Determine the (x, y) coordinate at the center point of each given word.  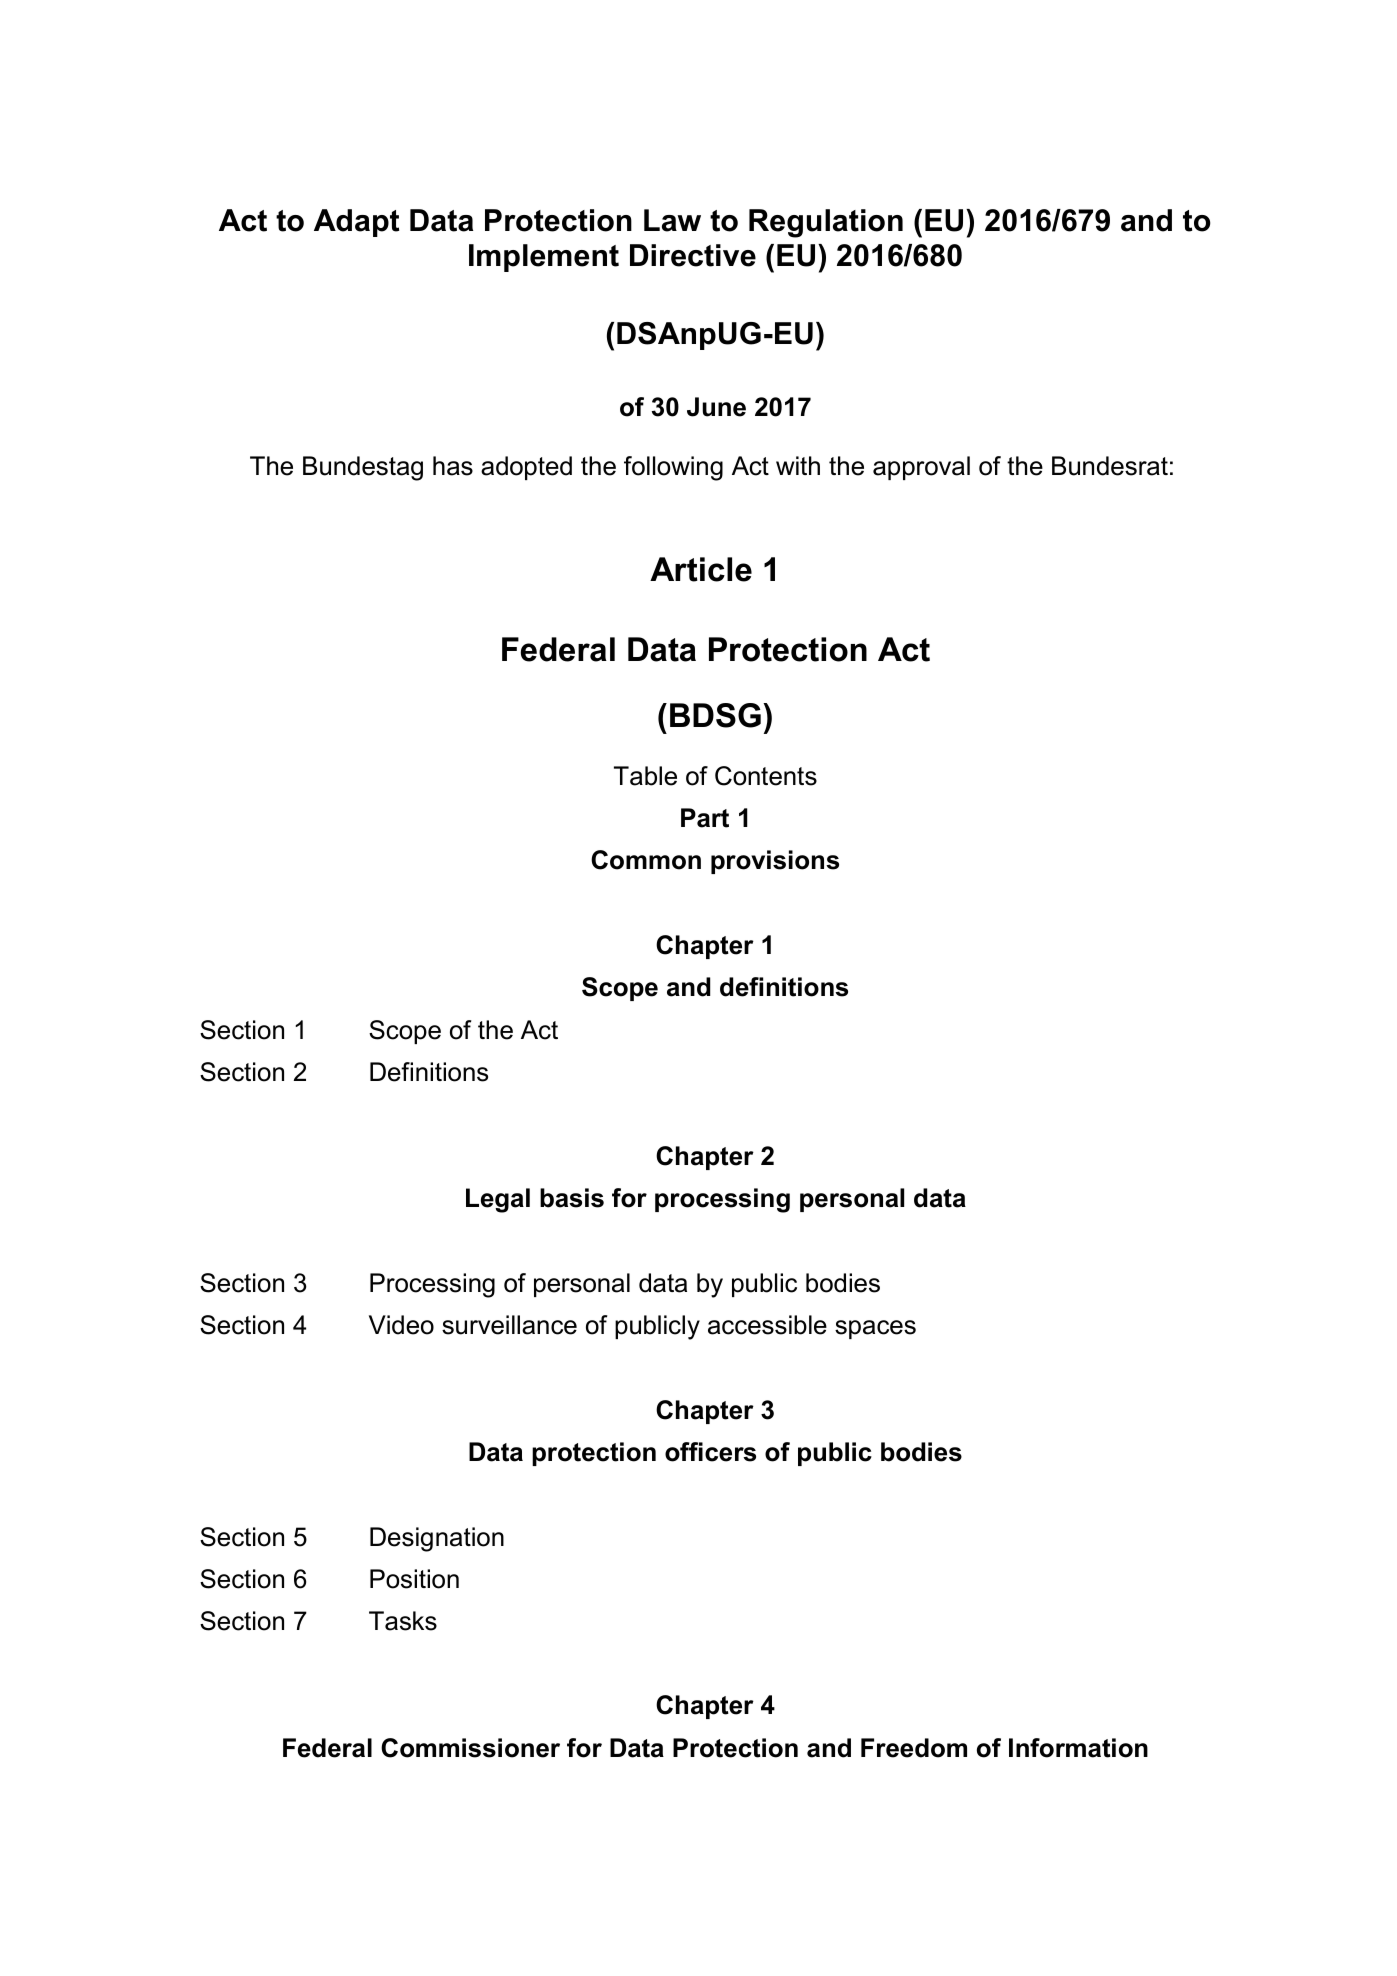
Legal (498, 1200)
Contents (766, 776)
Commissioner (470, 1748)
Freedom (914, 1748)
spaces (875, 1329)
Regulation (826, 223)
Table (645, 776)
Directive (693, 255)
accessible (767, 1325)
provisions (775, 862)
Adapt (356, 223)
